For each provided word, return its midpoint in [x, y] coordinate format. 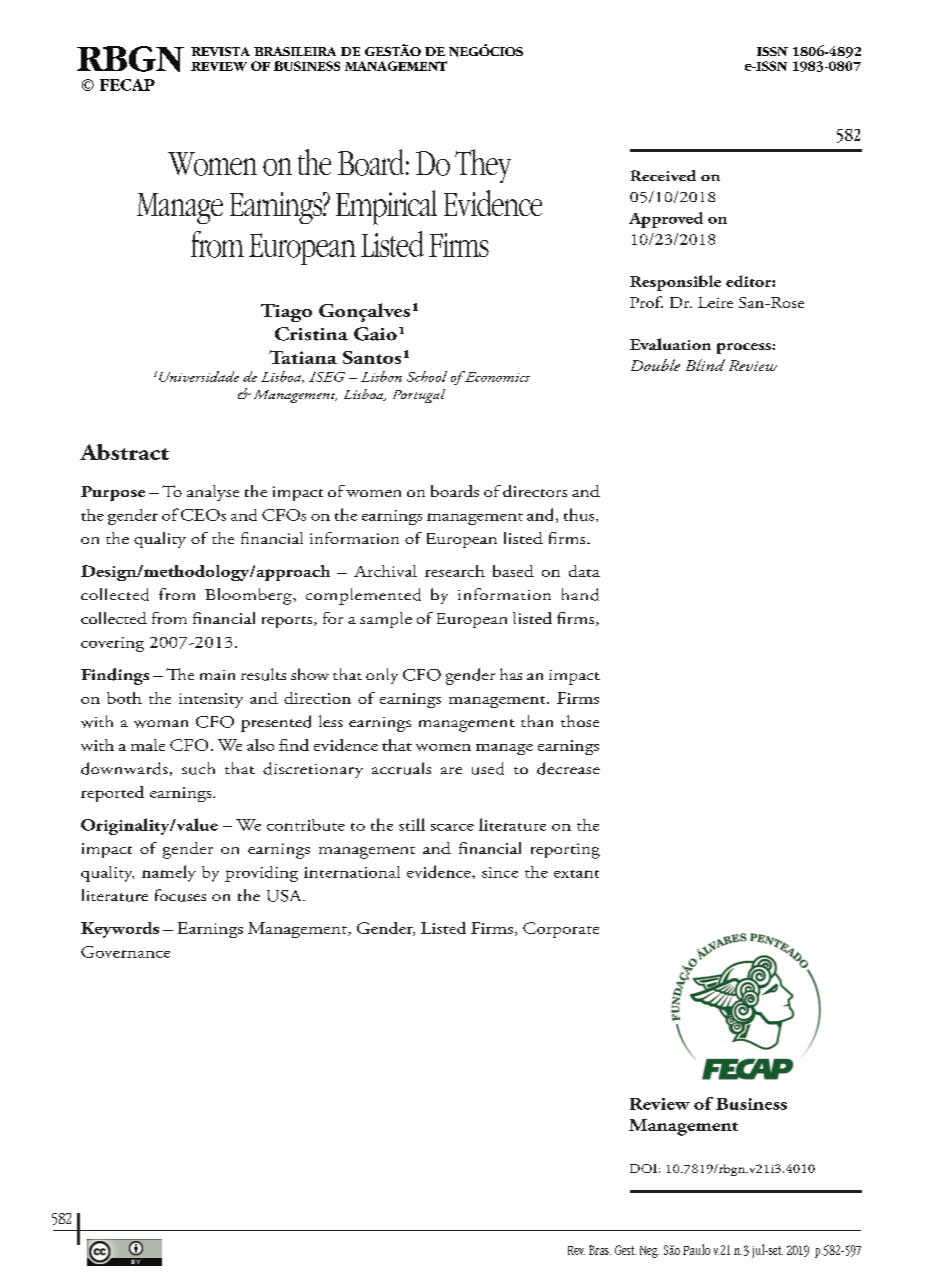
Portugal [419, 396]
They [483, 166]
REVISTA [220, 51]
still [412, 824]
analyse [213, 493]
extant [576, 874]
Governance [125, 952]
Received [663, 175]
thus [580, 514]
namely [169, 873]
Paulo [696, 1249]
